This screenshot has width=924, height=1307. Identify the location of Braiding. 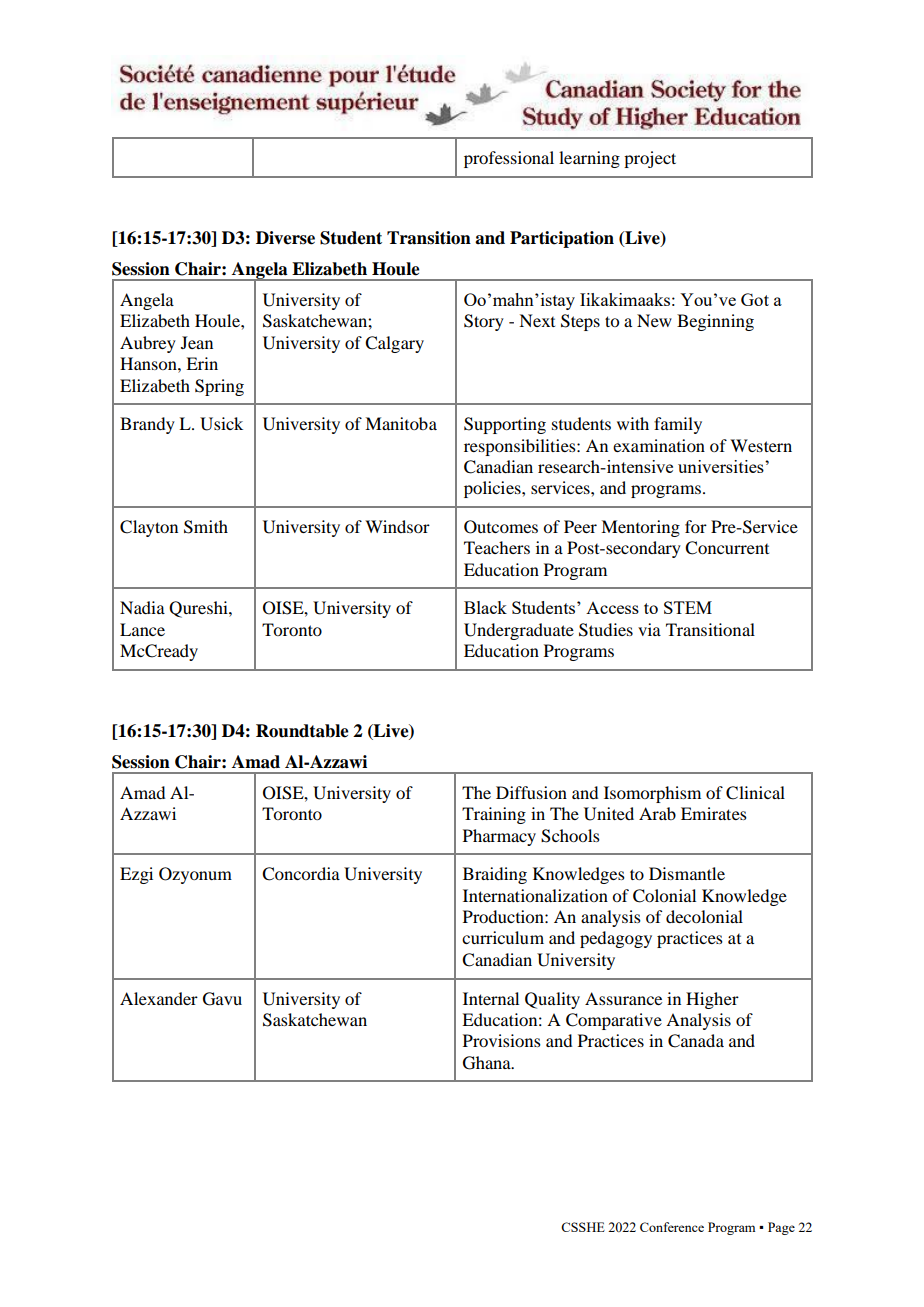
(495, 875).
